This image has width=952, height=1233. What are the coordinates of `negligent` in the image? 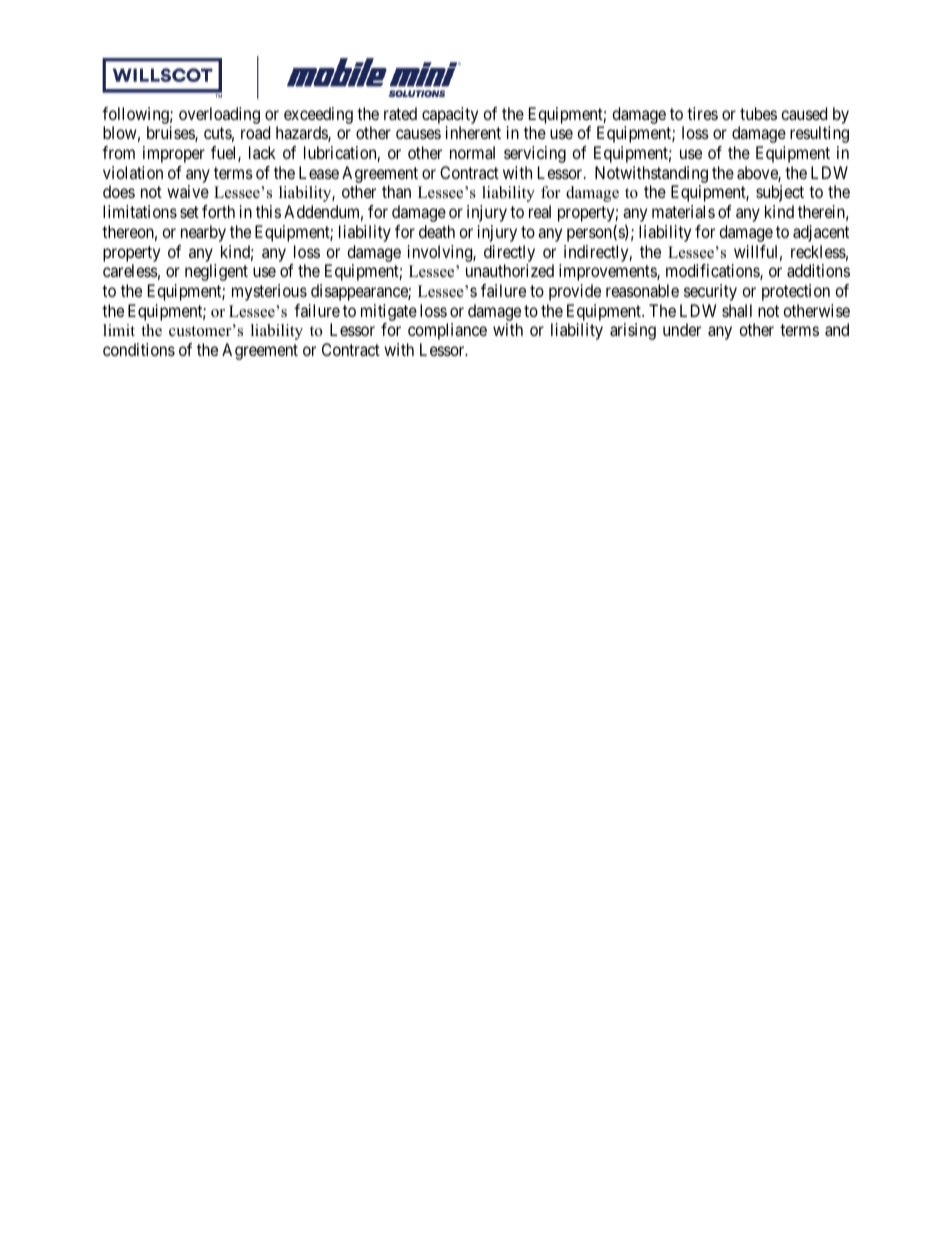 It's located at (216, 272).
